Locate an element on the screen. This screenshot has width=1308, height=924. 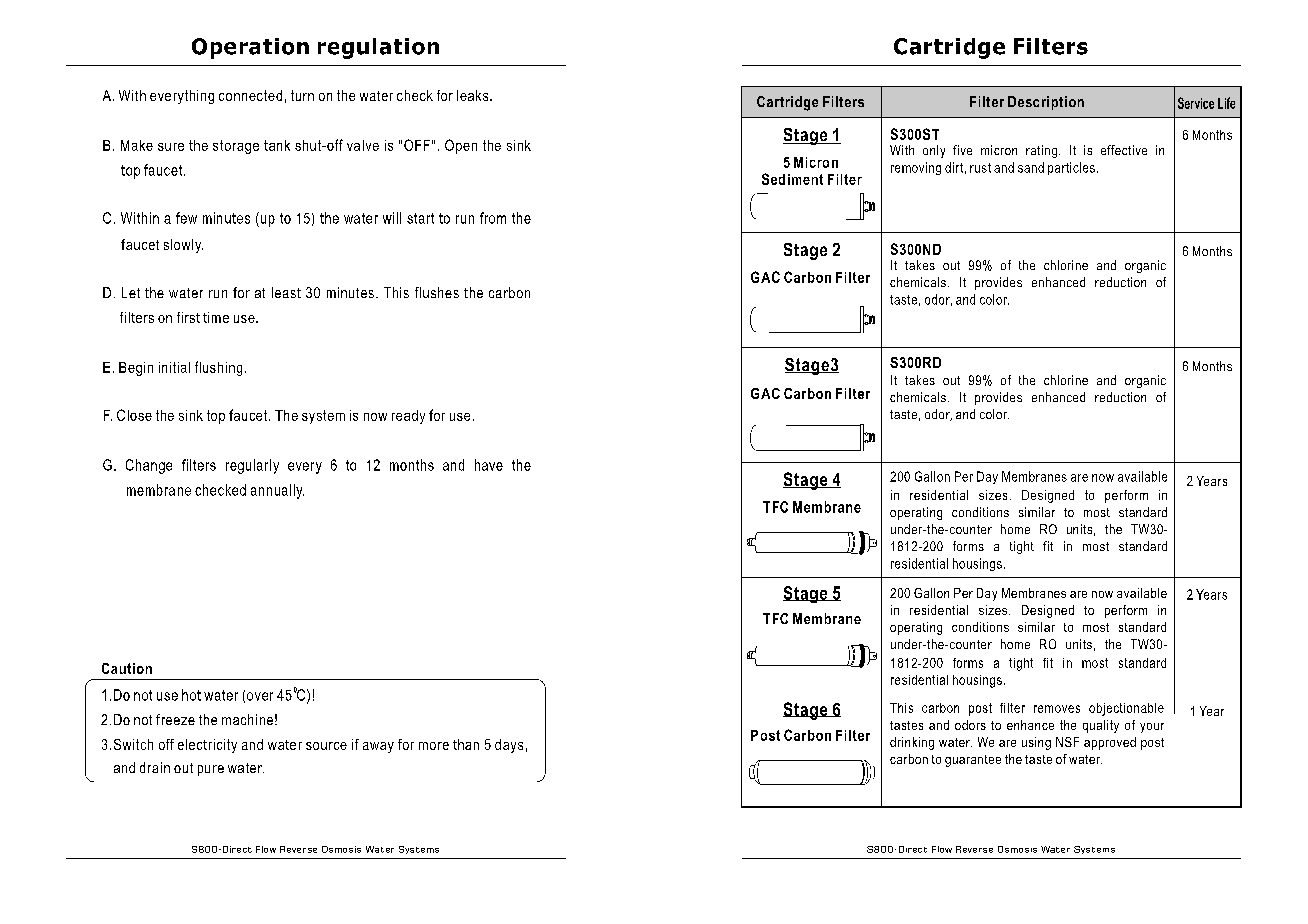
particles is located at coordinates (1071, 168).
